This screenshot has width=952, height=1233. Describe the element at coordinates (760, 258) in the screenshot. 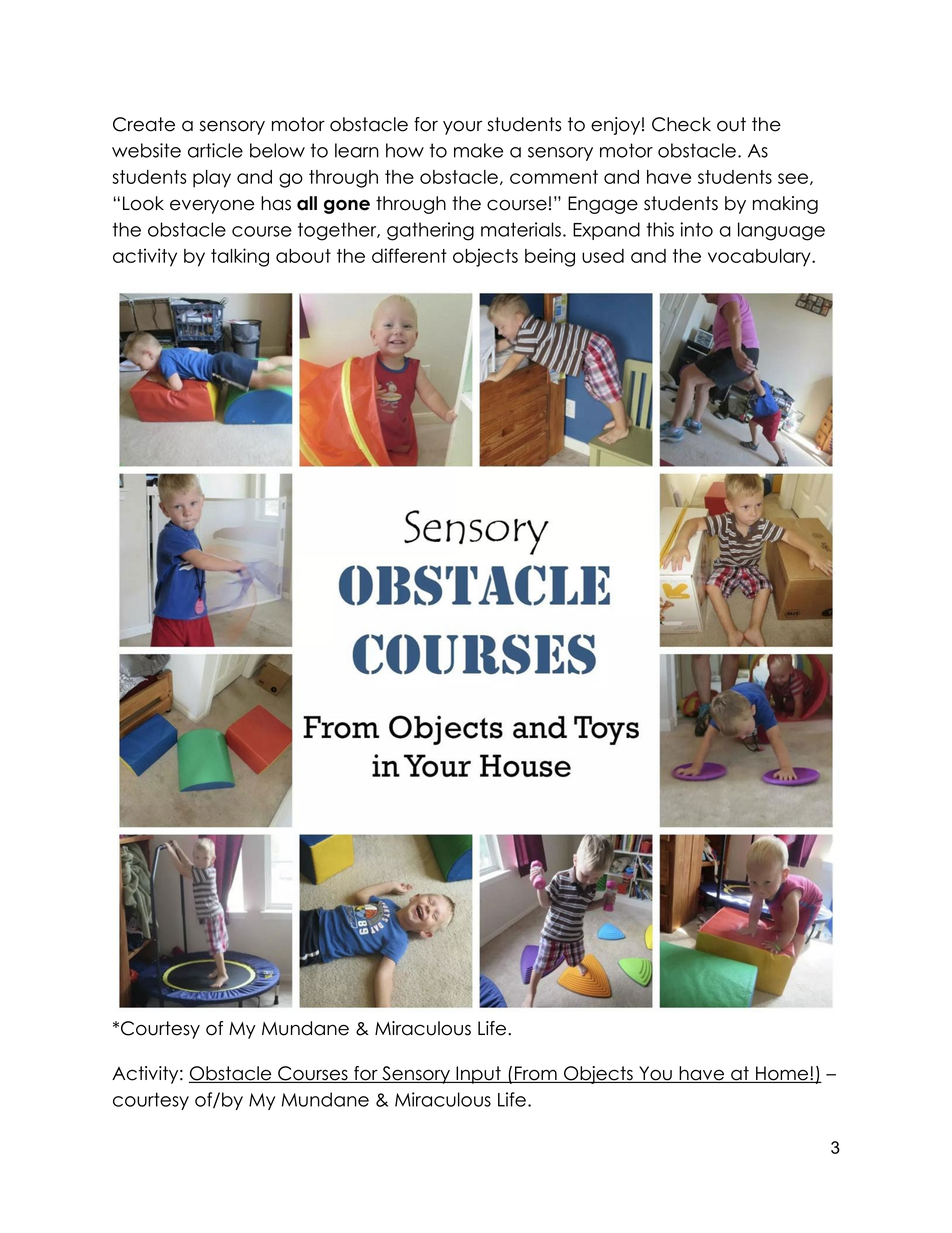

I see `vocabulary` at that location.
